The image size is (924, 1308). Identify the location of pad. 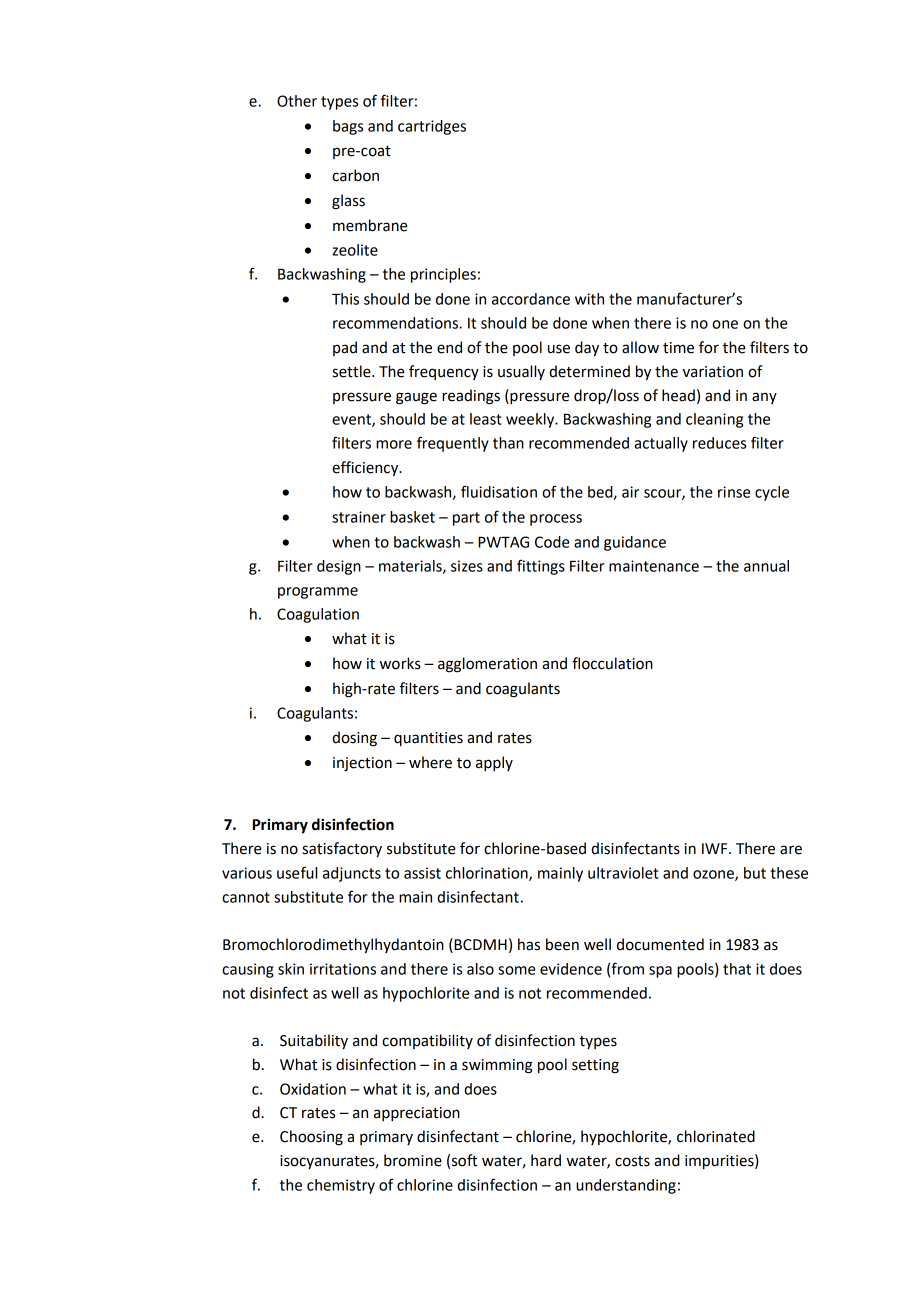
(345, 348).
